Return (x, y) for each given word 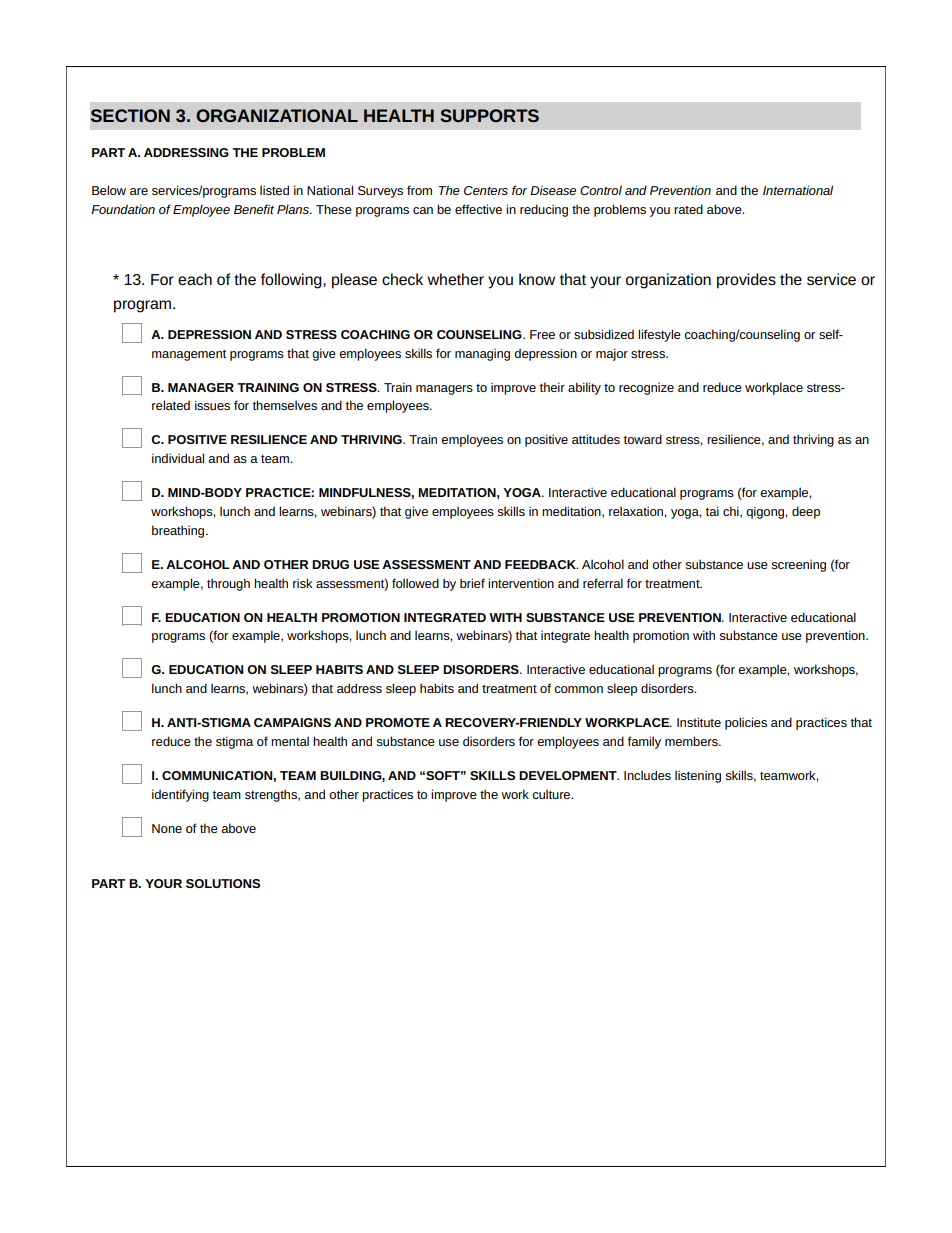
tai (712, 511)
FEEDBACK (541, 564)
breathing (179, 531)
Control (601, 190)
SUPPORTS (489, 115)
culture (552, 794)
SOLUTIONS (223, 883)
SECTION (130, 115)
